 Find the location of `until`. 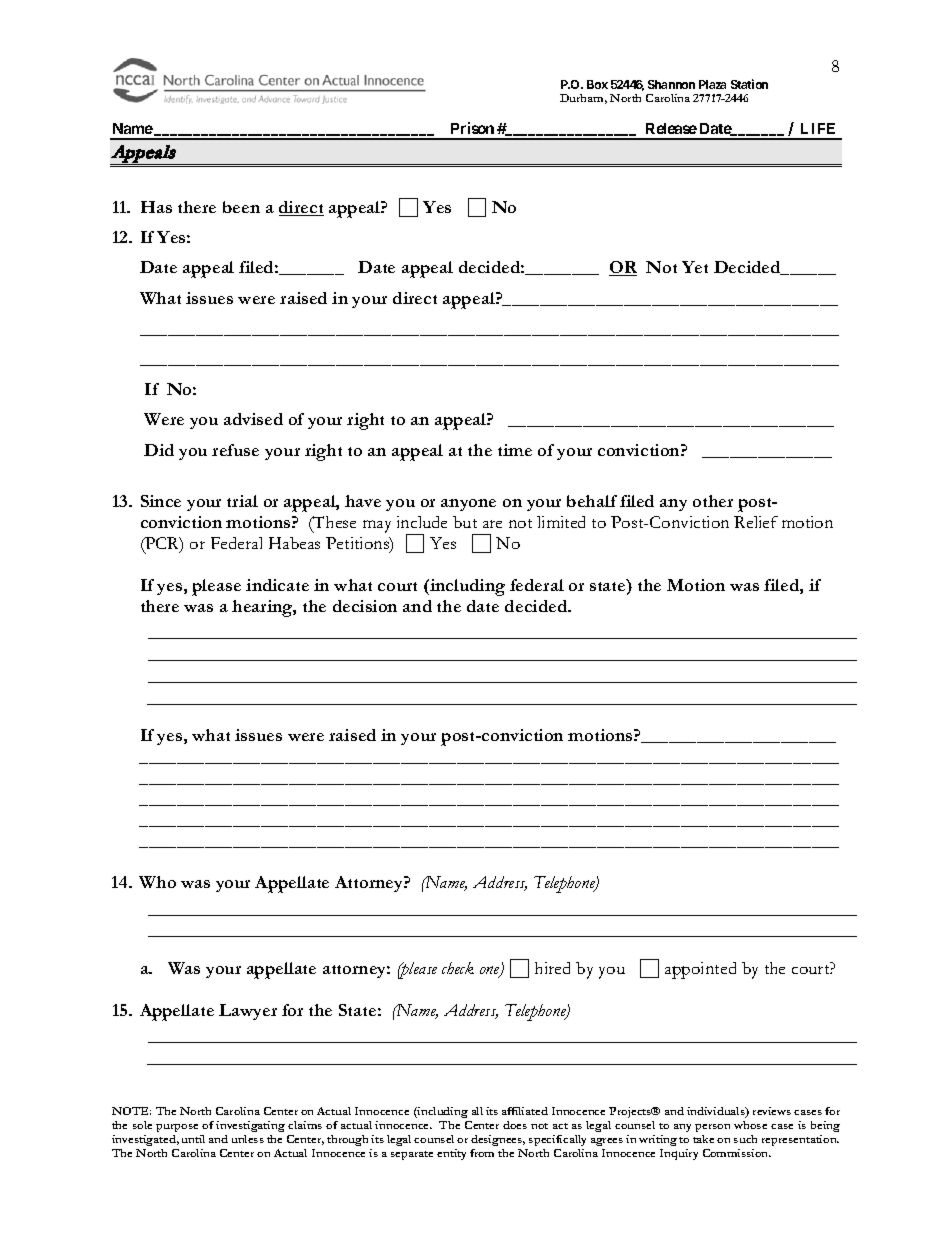

until is located at coordinates (193, 1139).
